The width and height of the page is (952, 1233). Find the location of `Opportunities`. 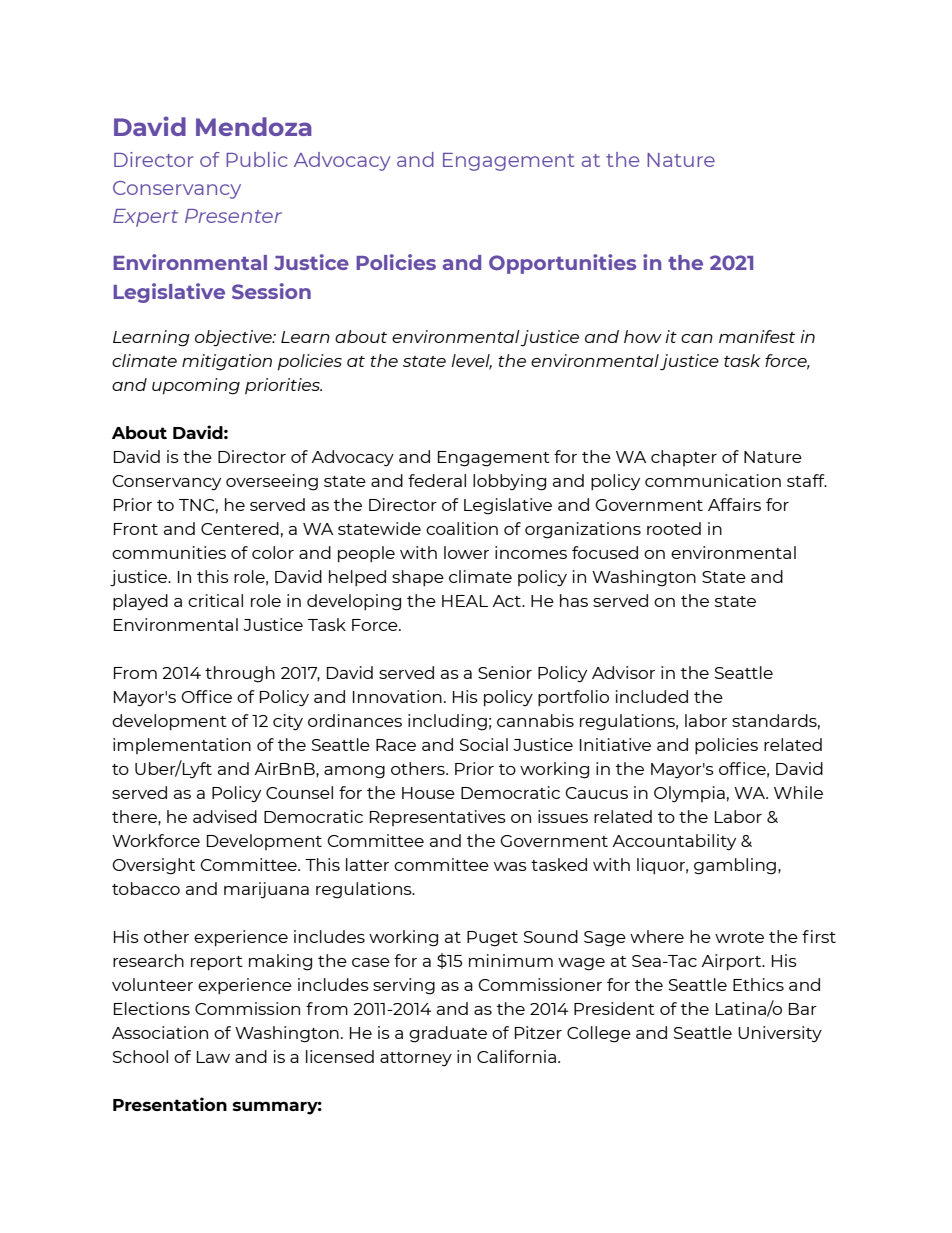

Opportunities is located at coordinates (562, 264).
